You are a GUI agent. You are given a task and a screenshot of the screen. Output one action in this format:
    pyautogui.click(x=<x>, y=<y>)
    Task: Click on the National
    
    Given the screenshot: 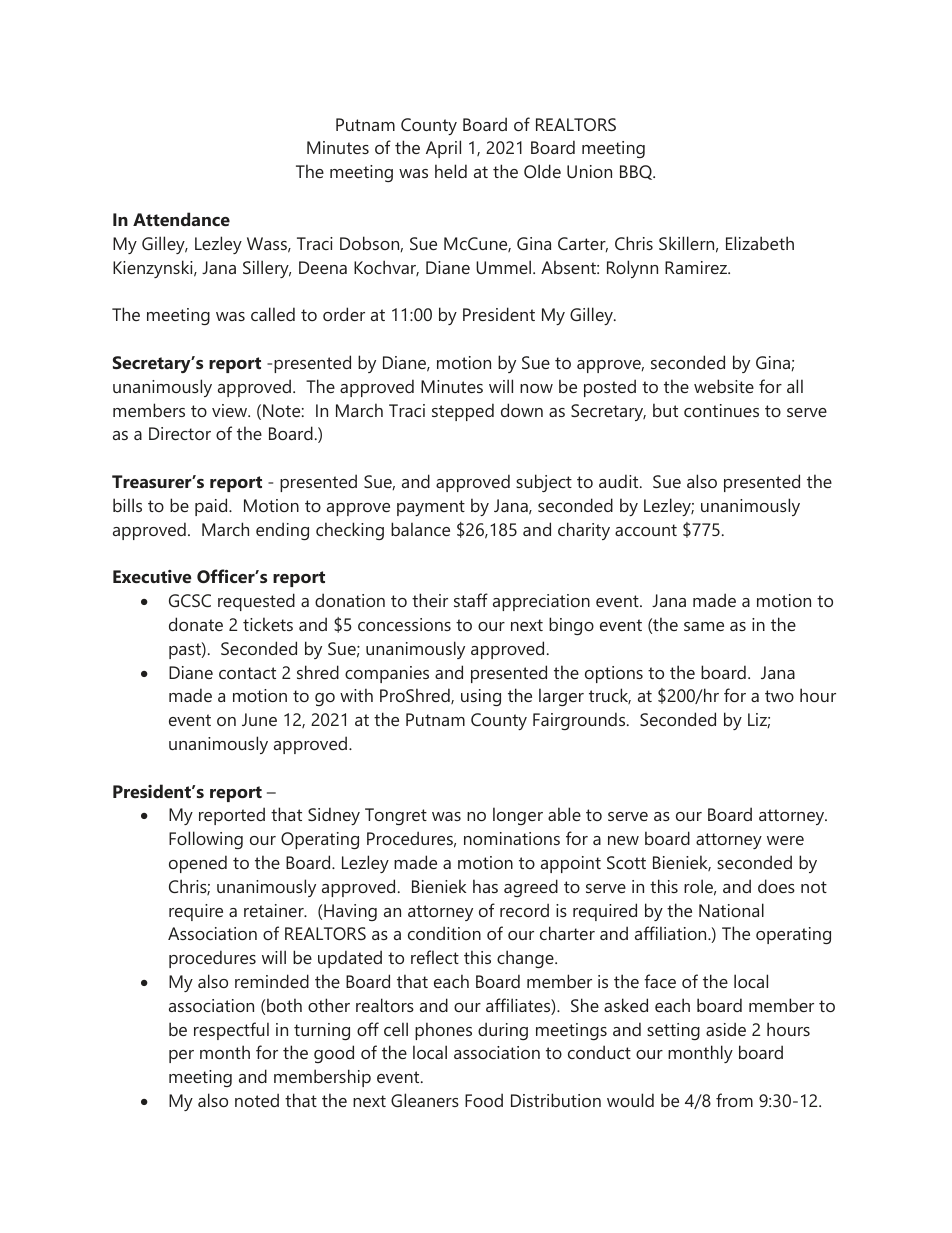 What is the action you would take?
    pyautogui.click(x=731, y=910)
